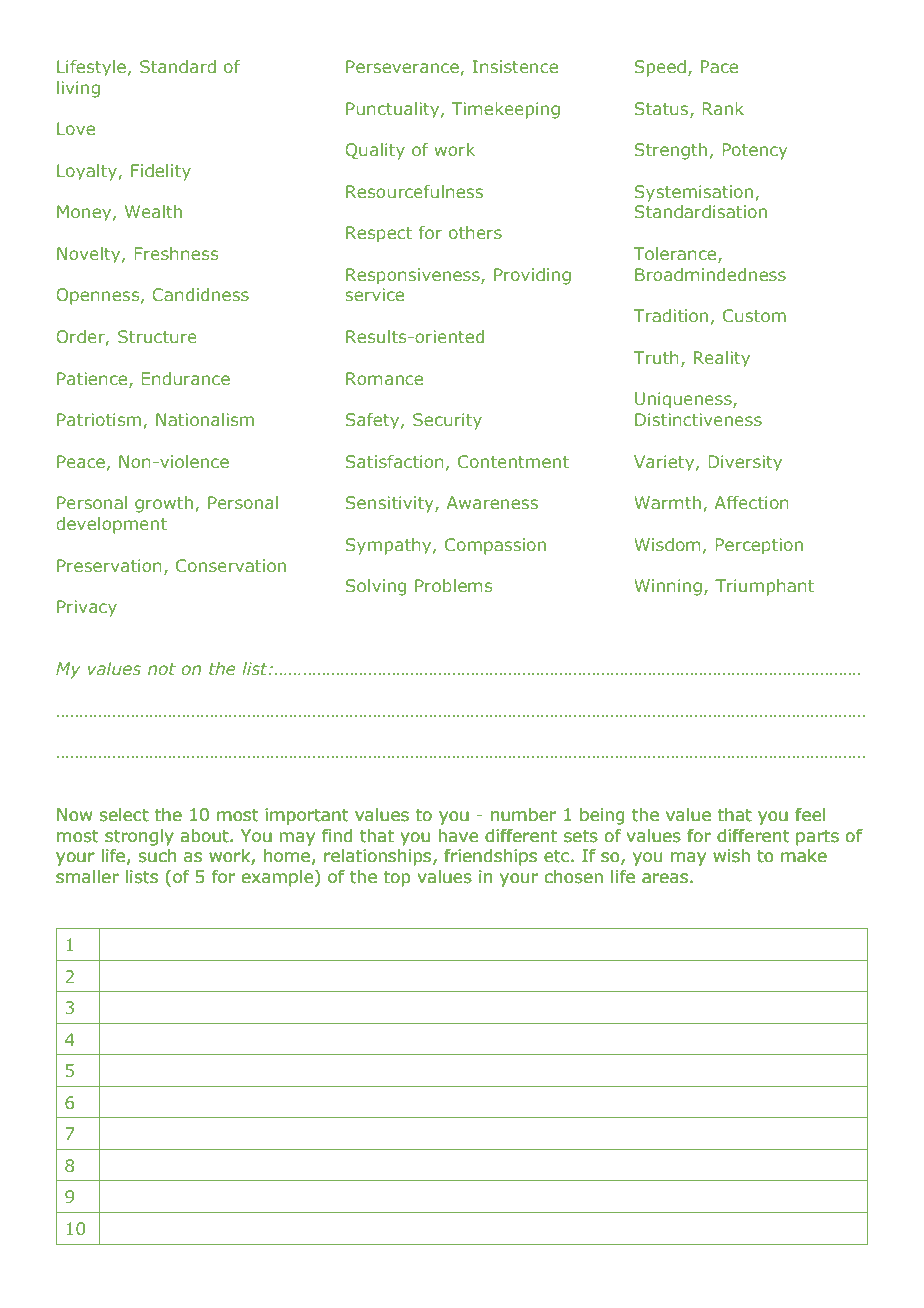 Image resolution: width=924 pixels, height=1308 pixels. I want to click on Freshness, so click(176, 253).
